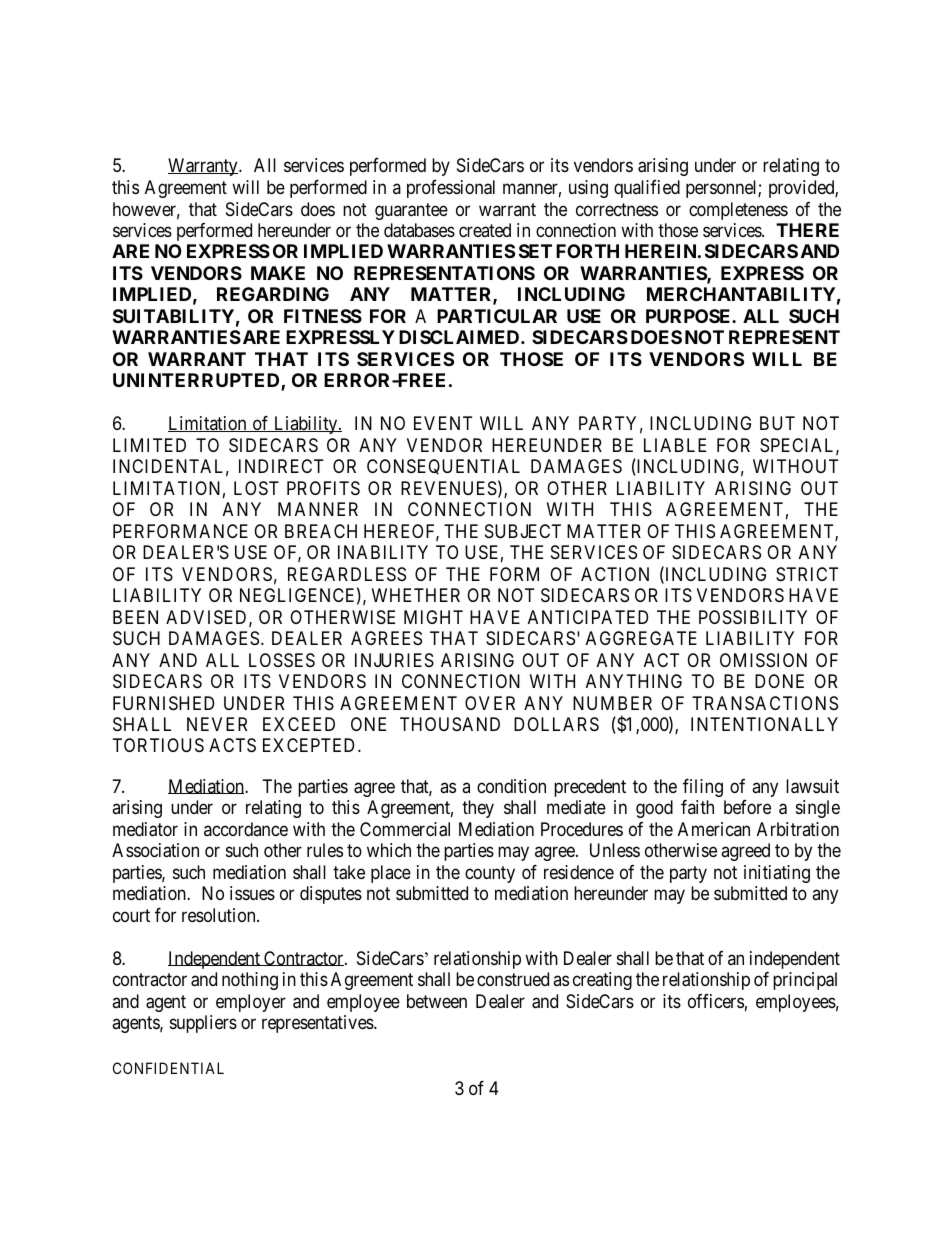 The height and width of the screenshot is (1233, 952). What do you see at coordinates (764, 724) in the screenshot?
I see `INTENTIONALLY` at bounding box center [764, 724].
